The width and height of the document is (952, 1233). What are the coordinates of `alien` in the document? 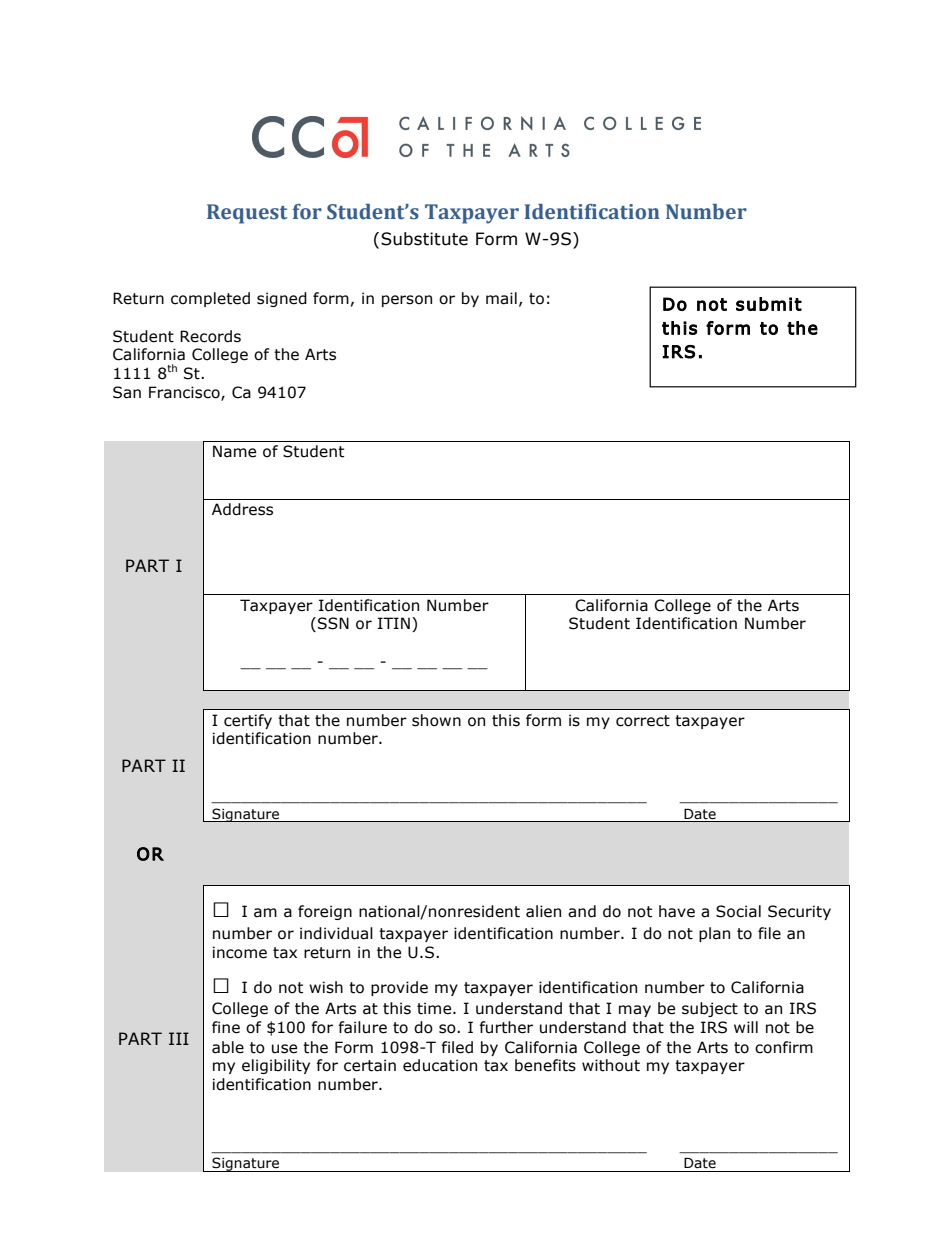 It's located at (543, 911).
